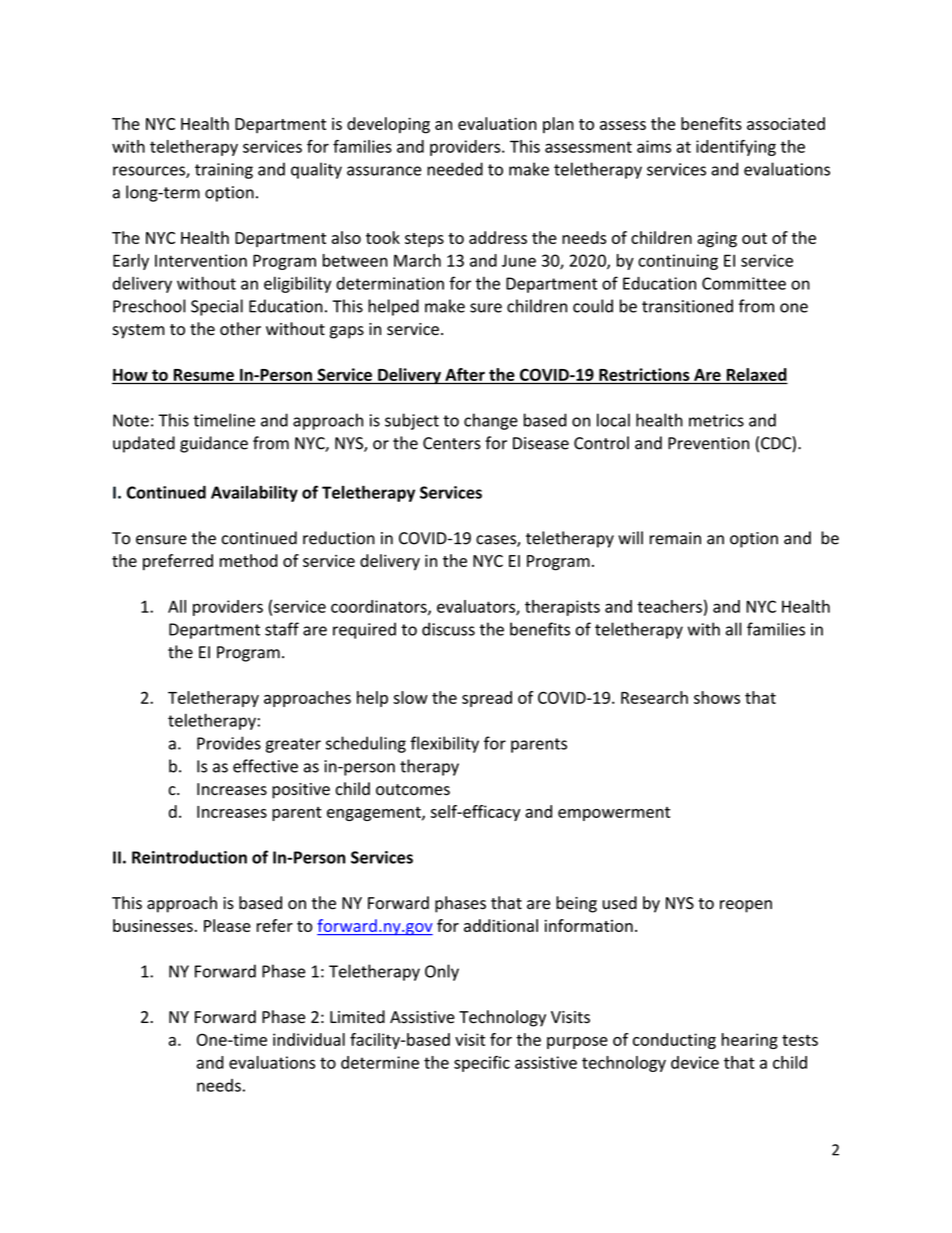  I want to click on specific, so click(482, 1064).
